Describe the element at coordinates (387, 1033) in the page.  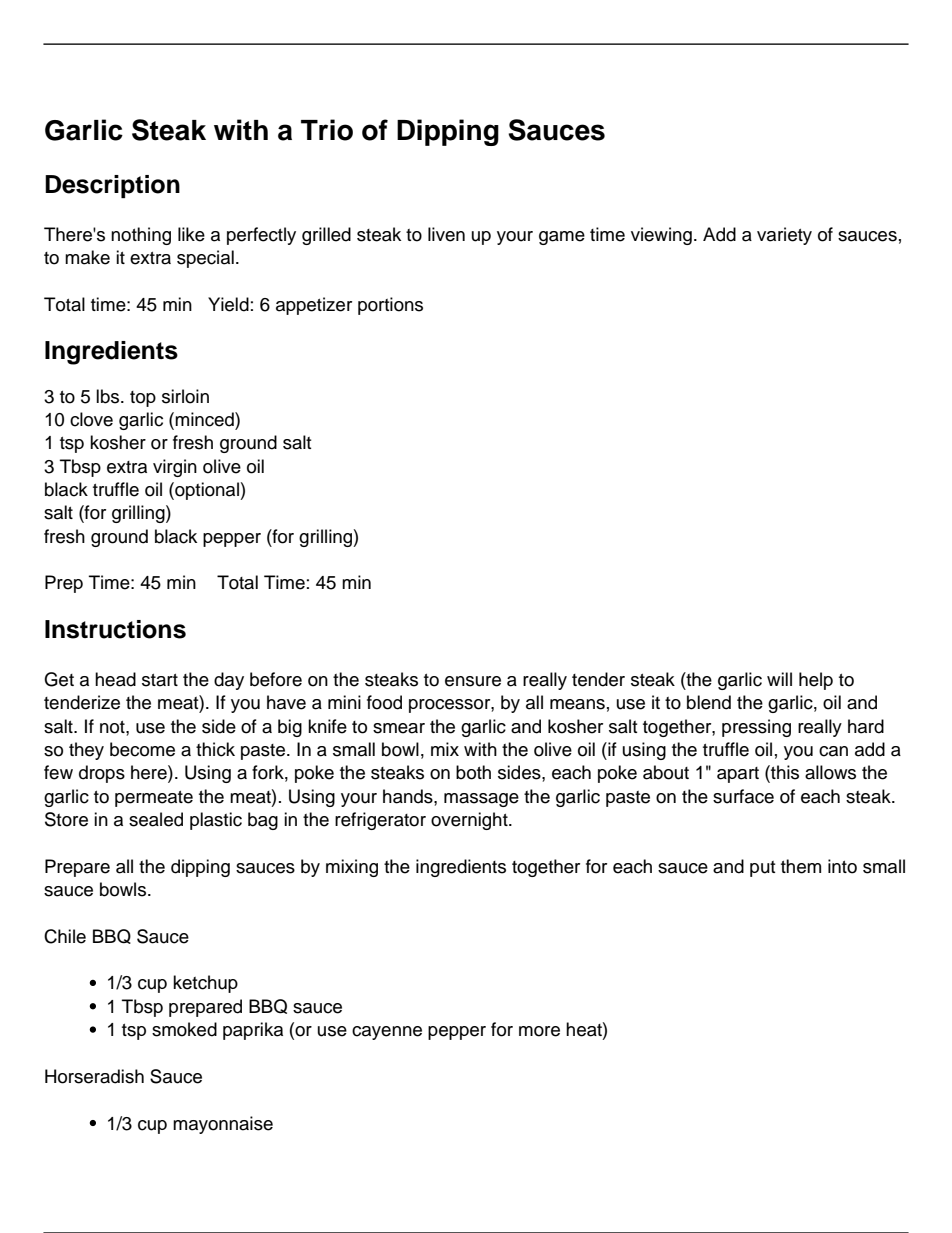
I see `cayenne` at that location.
